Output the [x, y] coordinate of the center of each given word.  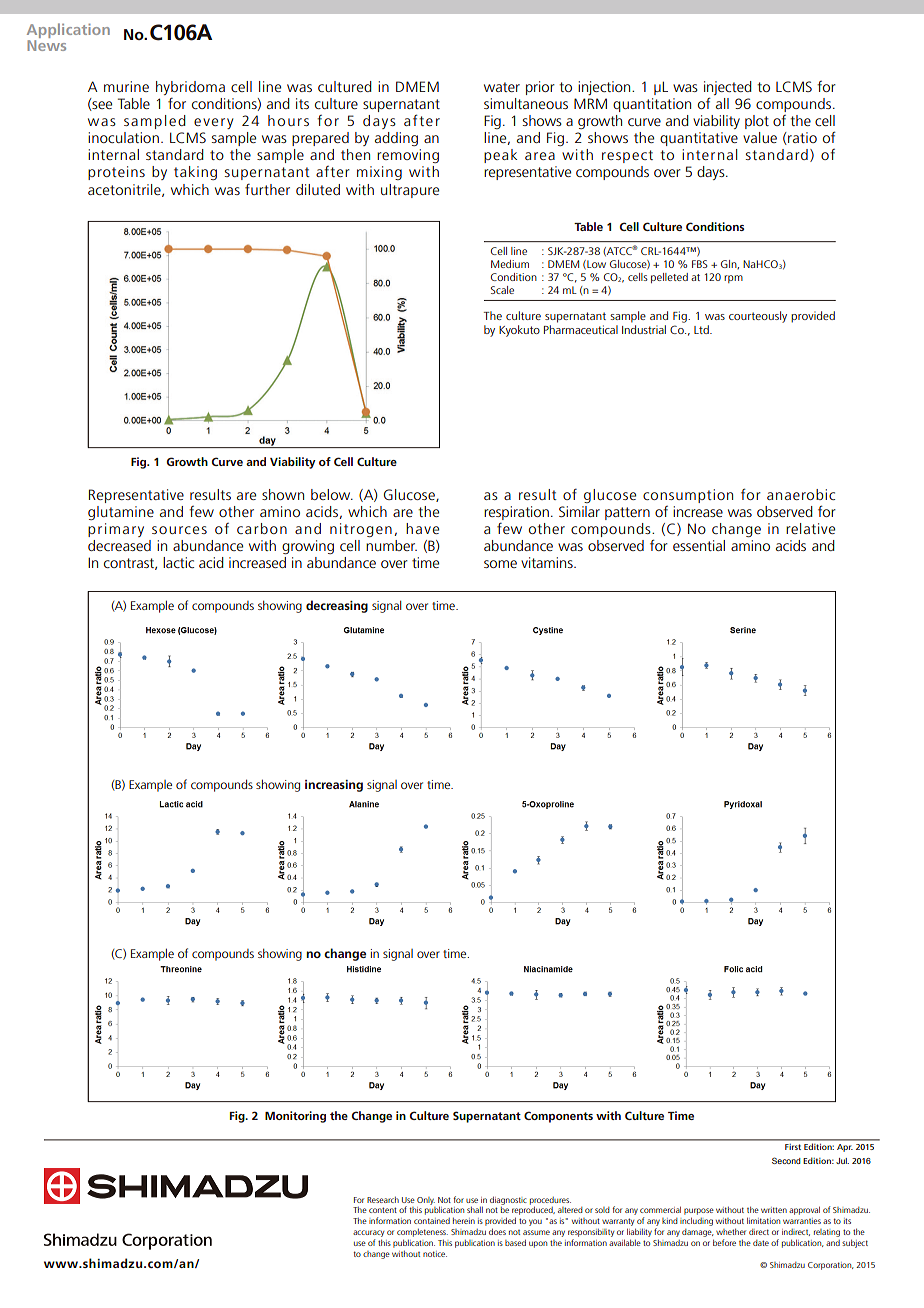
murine [126, 86]
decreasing [337, 606]
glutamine [121, 513]
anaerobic [801, 494]
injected [728, 89]
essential [699, 545]
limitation [763, 1220]
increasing [334, 786]
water [502, 87]
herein [464, 1221]
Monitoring [295, 1117]
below [332, 494]
